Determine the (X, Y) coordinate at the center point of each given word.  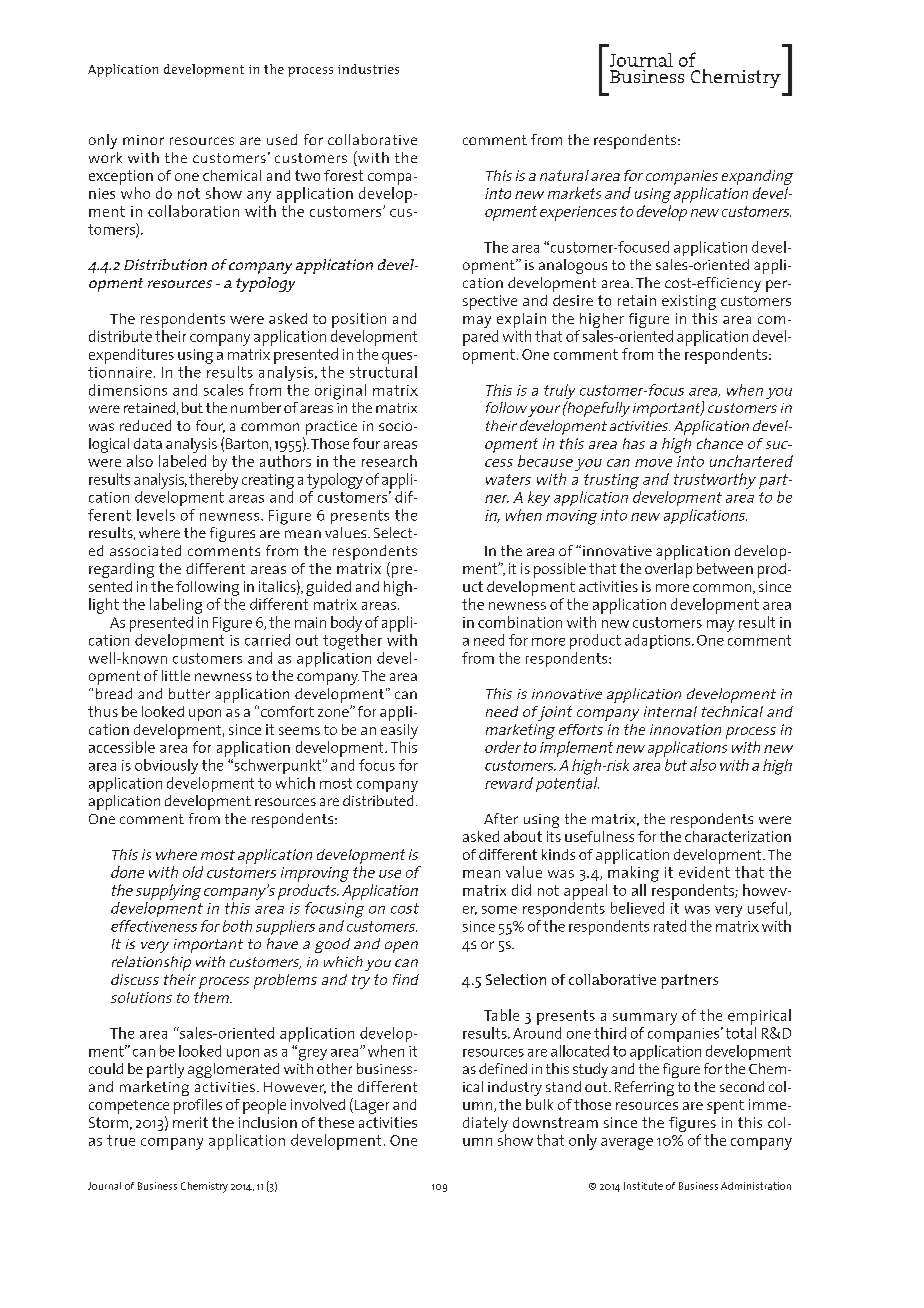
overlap (668, 570)
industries (368, 69)
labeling (176, 606)
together (352, 642)
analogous (573, 266)
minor (143, 140)
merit (190, 1122)
